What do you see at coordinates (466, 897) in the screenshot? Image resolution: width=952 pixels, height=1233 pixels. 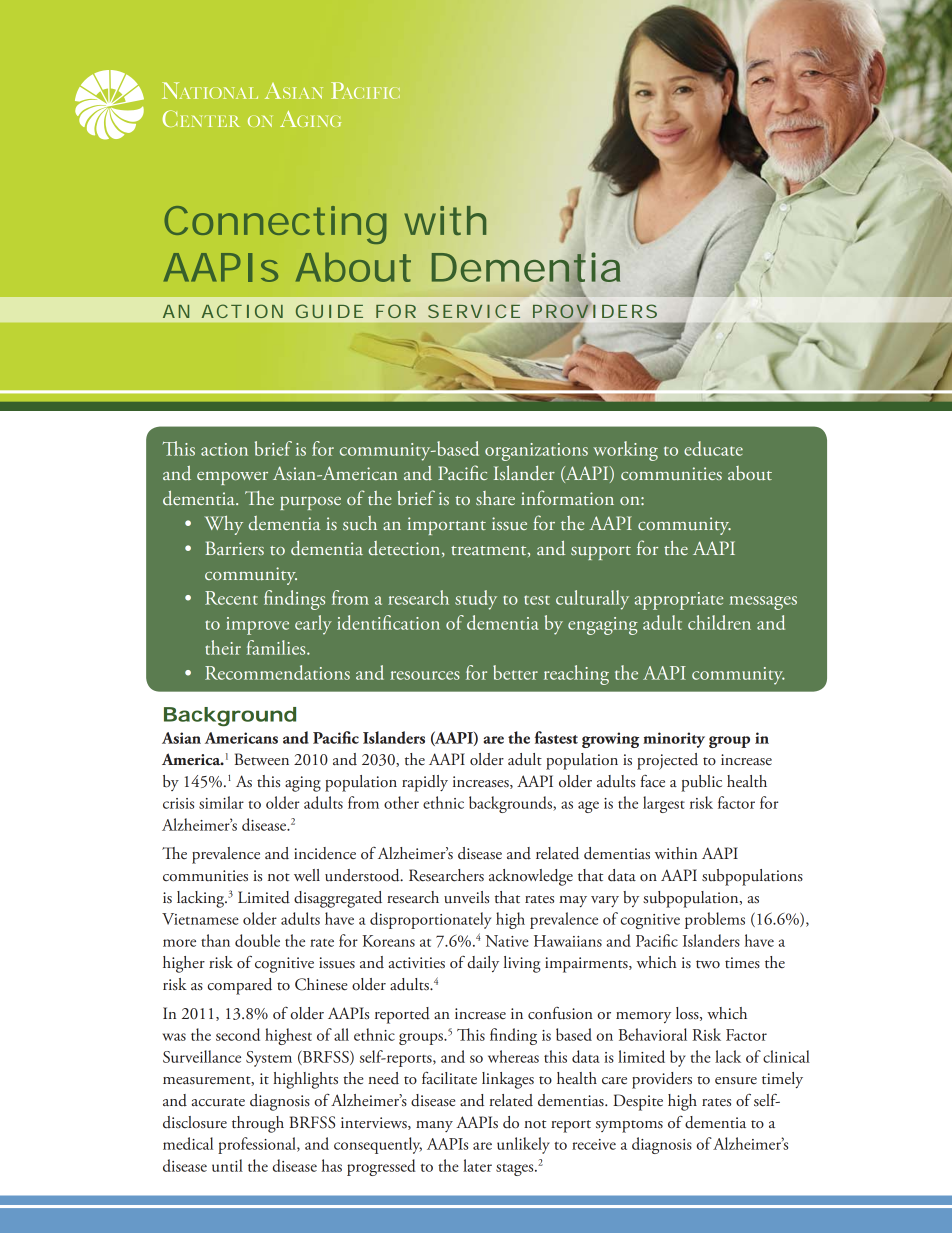 I see `unveils` at bounding box center [466, 897].
